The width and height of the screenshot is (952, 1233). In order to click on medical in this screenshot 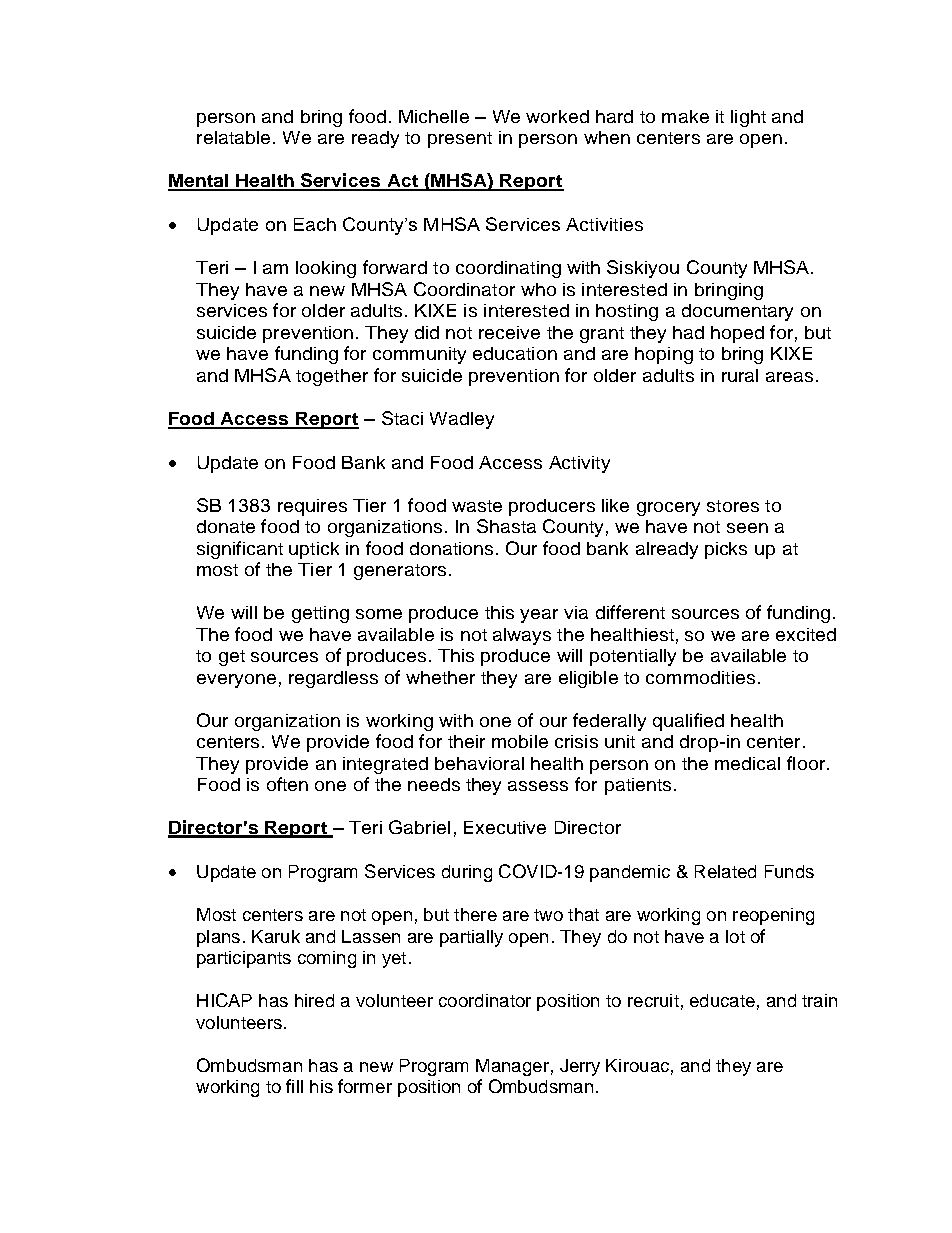, I will do `click(747, 763)`.
